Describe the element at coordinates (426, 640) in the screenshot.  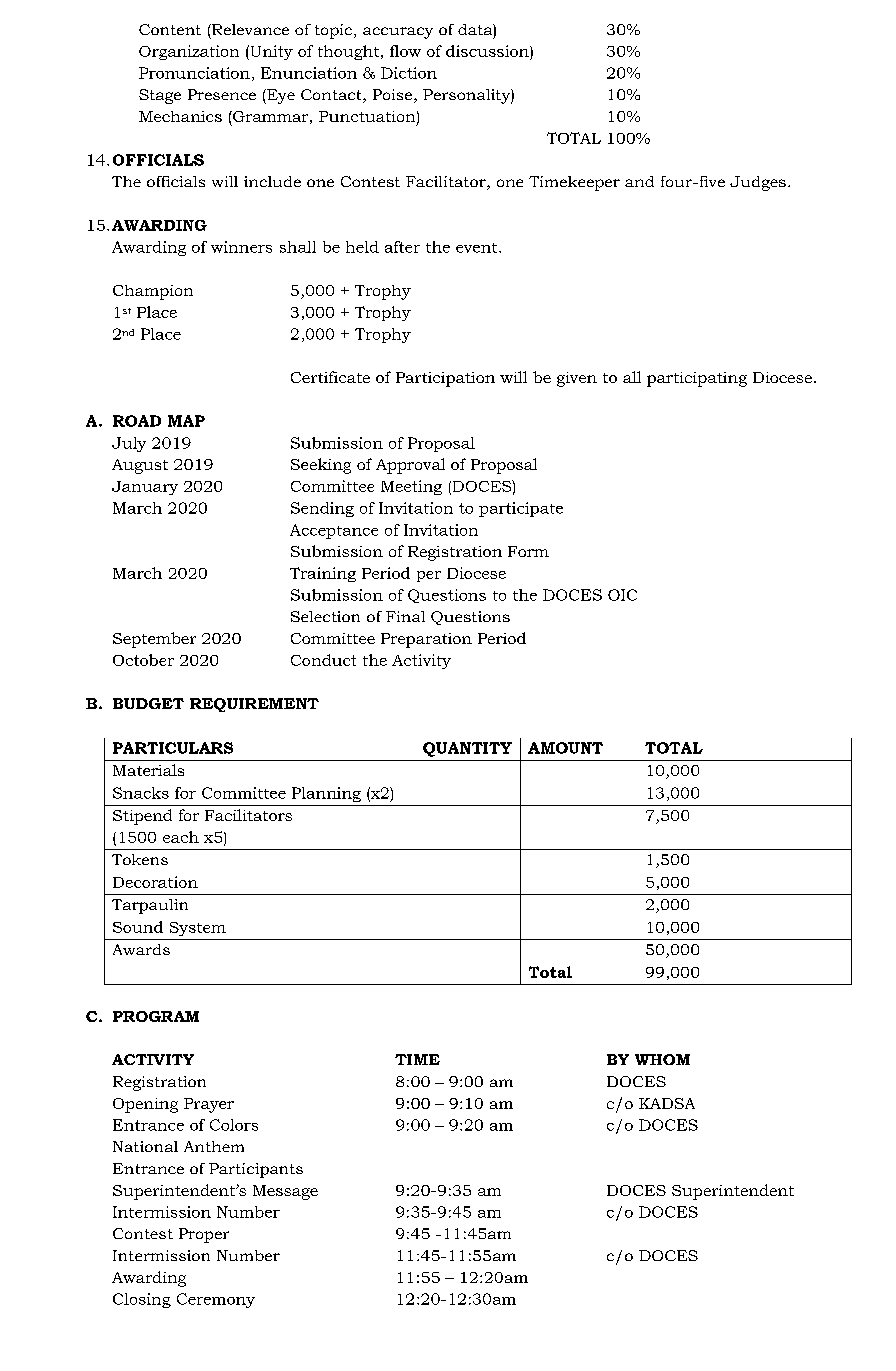
I see `Preparation` at that location.
